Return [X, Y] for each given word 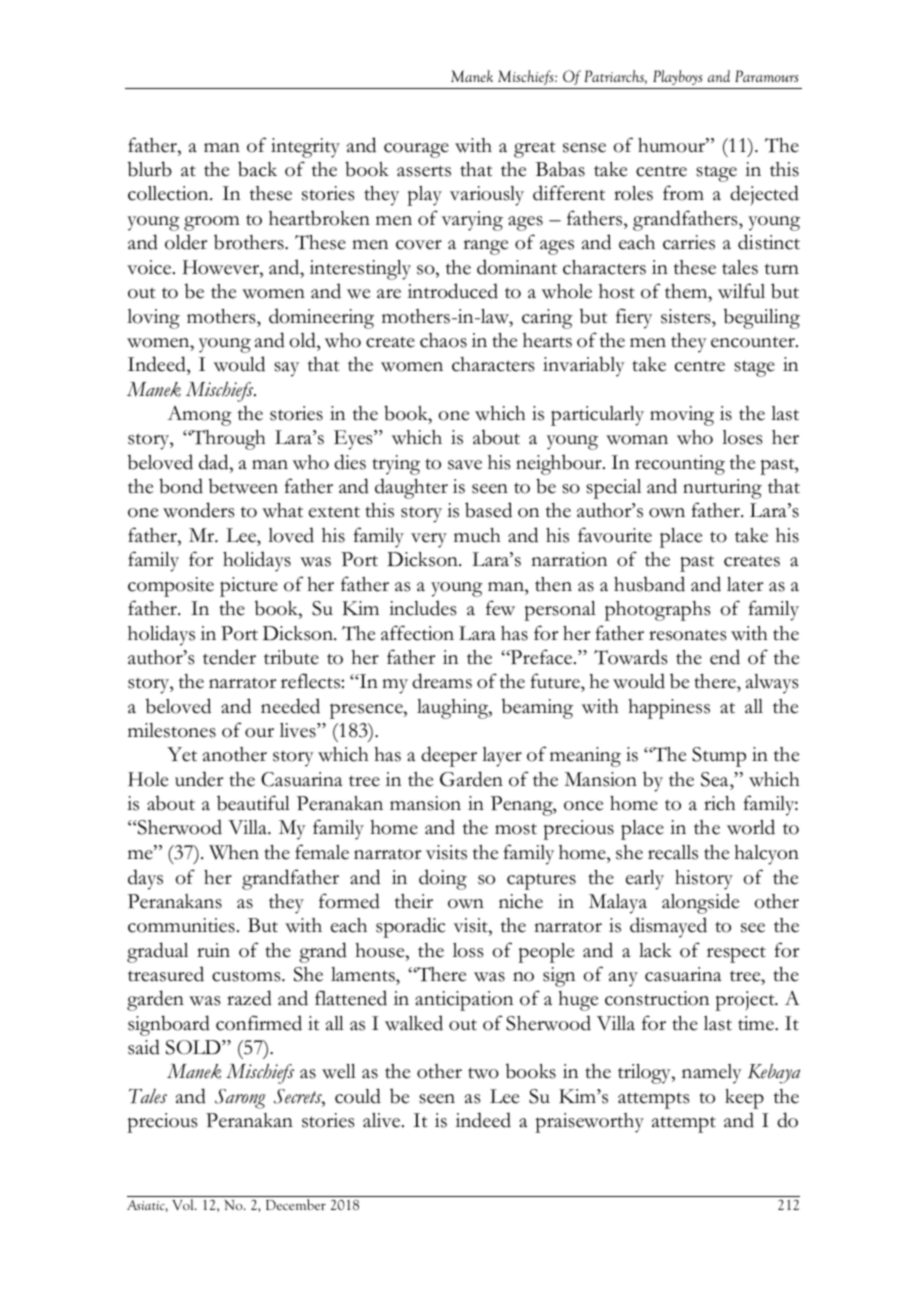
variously [487, 196]
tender [229, 657]
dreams [442, 681]
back [257, 169]
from [683, 193]
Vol [184, 1204]
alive [383, 1120]
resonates [687, 635]
